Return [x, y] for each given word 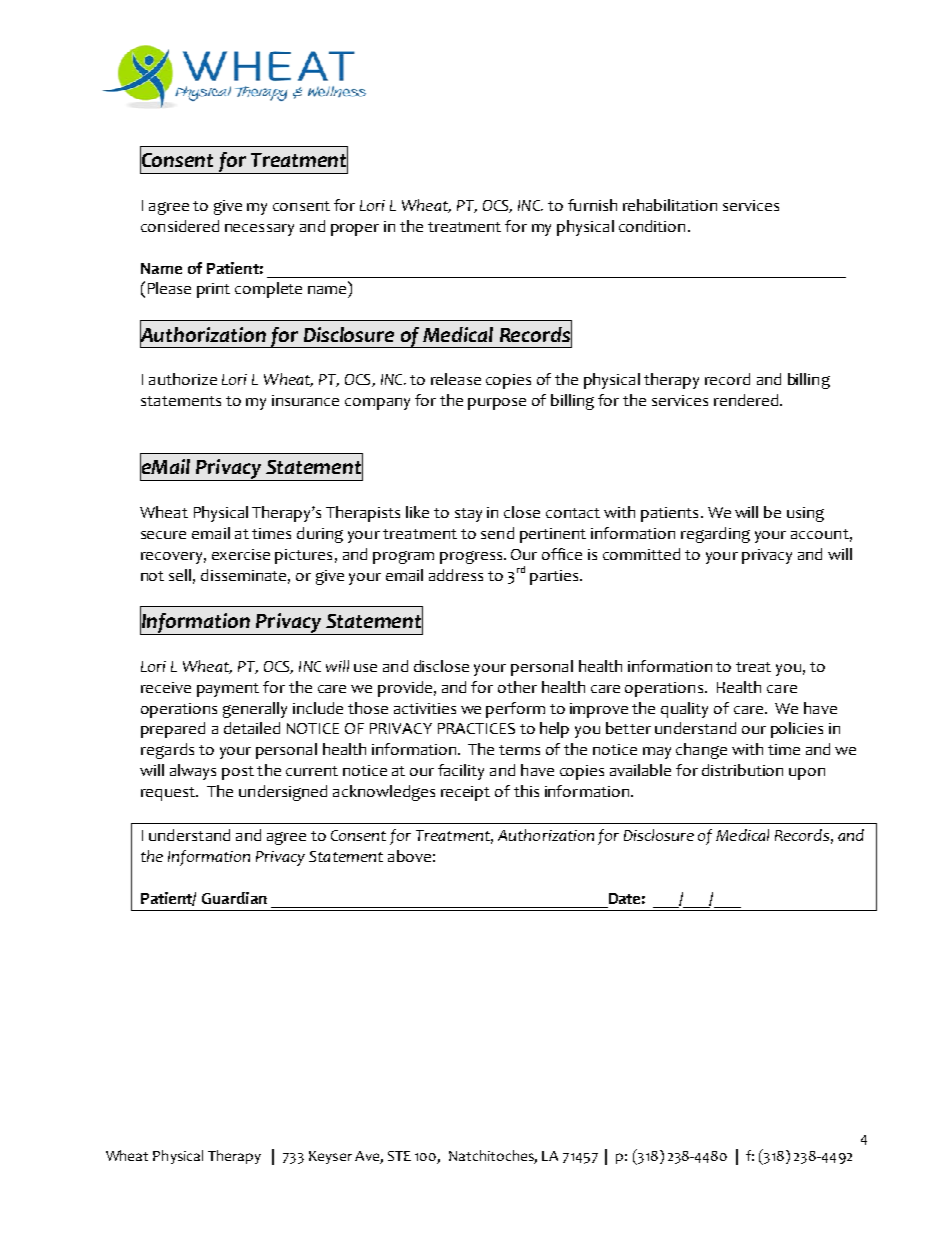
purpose [497, 404]
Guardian [234, 898]
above [409, 856]
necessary [259, 230]
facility [461, 772]
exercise [241, 554]
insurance [305, 400]
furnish [592, 205]
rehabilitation [670, 205]
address [456, 575]
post [238, 773]
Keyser [330, 1157]
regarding [715, 535]
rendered [747, 400]
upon [807, 774]
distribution [742, 770]
